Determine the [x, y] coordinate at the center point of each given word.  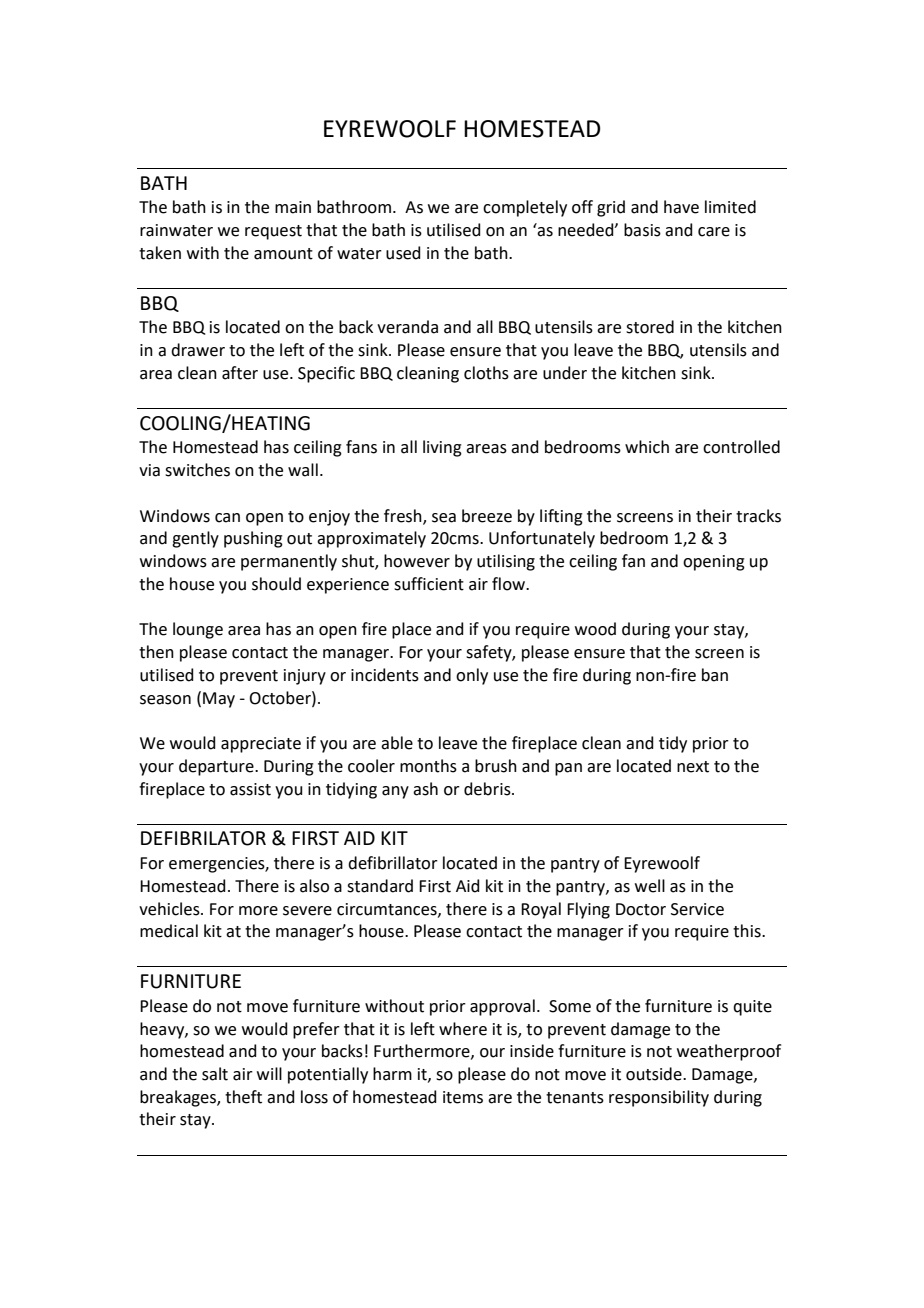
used [403, 253]
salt [215, 1074]
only [472, 676]
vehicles [170, 909]
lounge [198, 630]
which [647, 447]
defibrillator [393, 863]
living [442, 448]
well [650, 886]
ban [715, 675]
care [714, 232]
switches [197, 470]
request [273, 232]
